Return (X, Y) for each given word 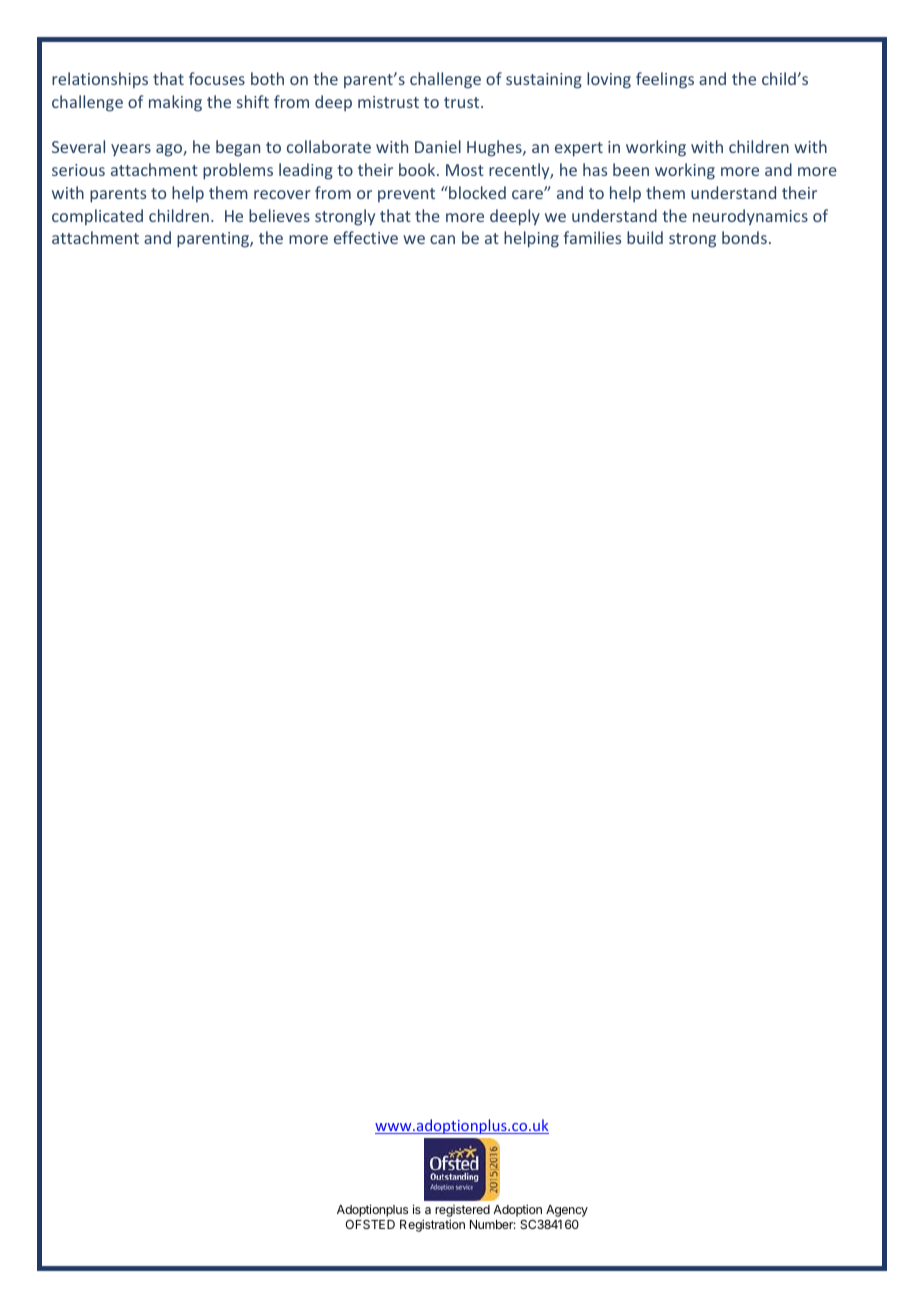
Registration (432, 1225)
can (442, 239)
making (175, 103)
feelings (665, 80)
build (645, 237)
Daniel (438, 146)
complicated (97, 217)
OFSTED (370, 1224)
